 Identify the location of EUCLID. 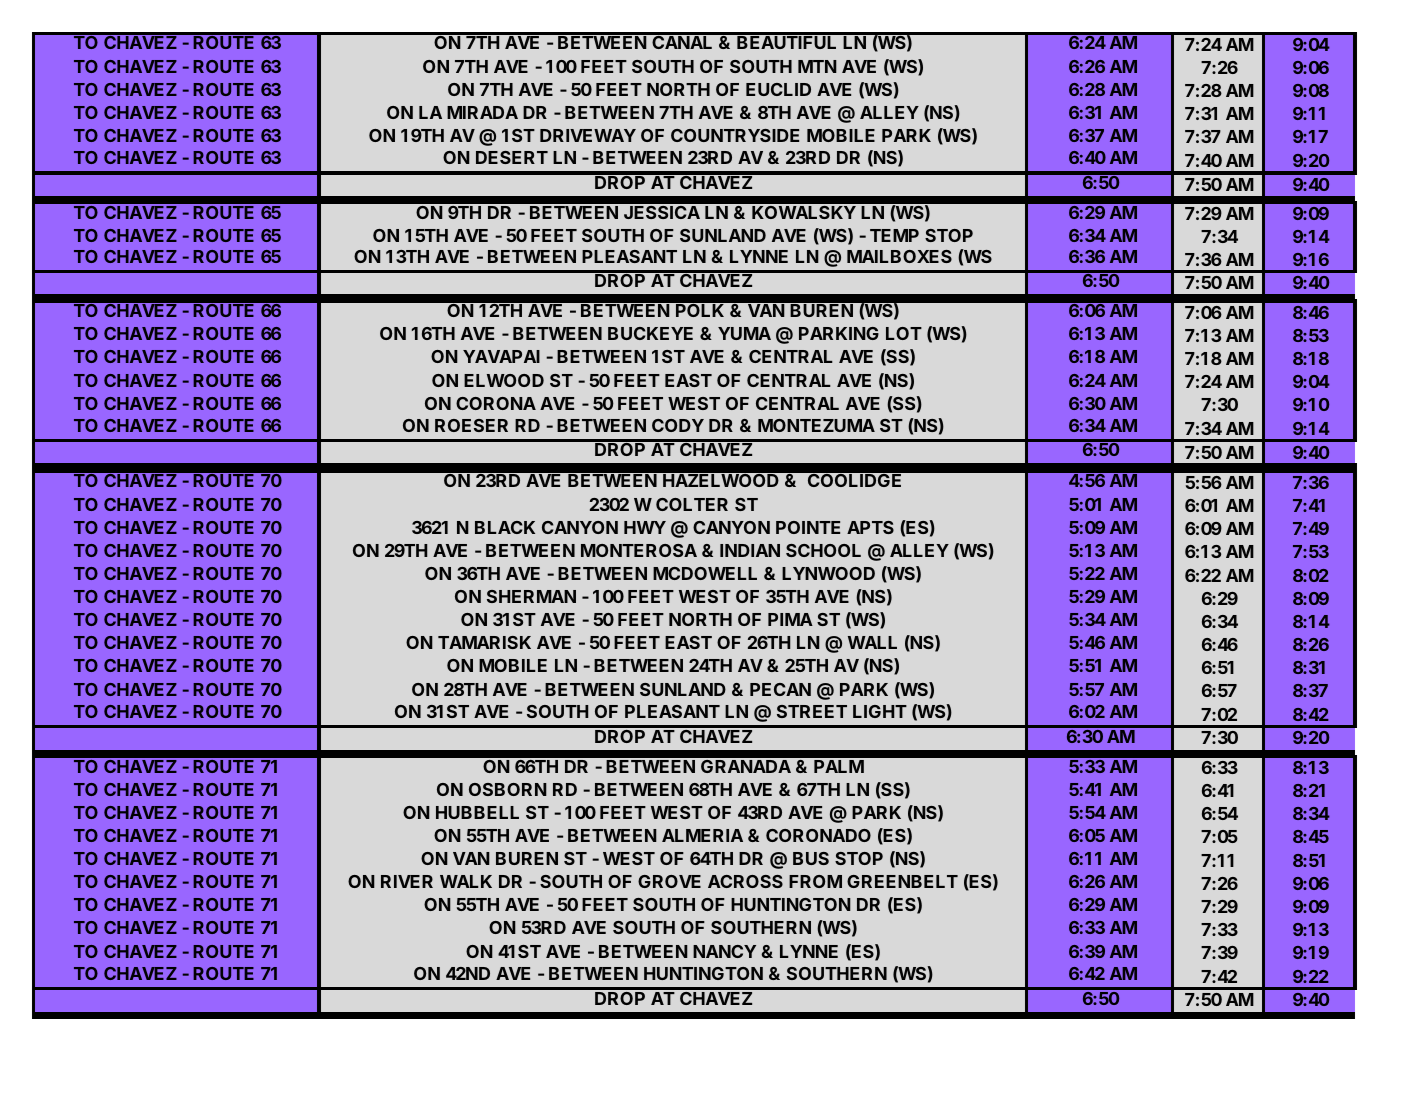
(778, 89).
